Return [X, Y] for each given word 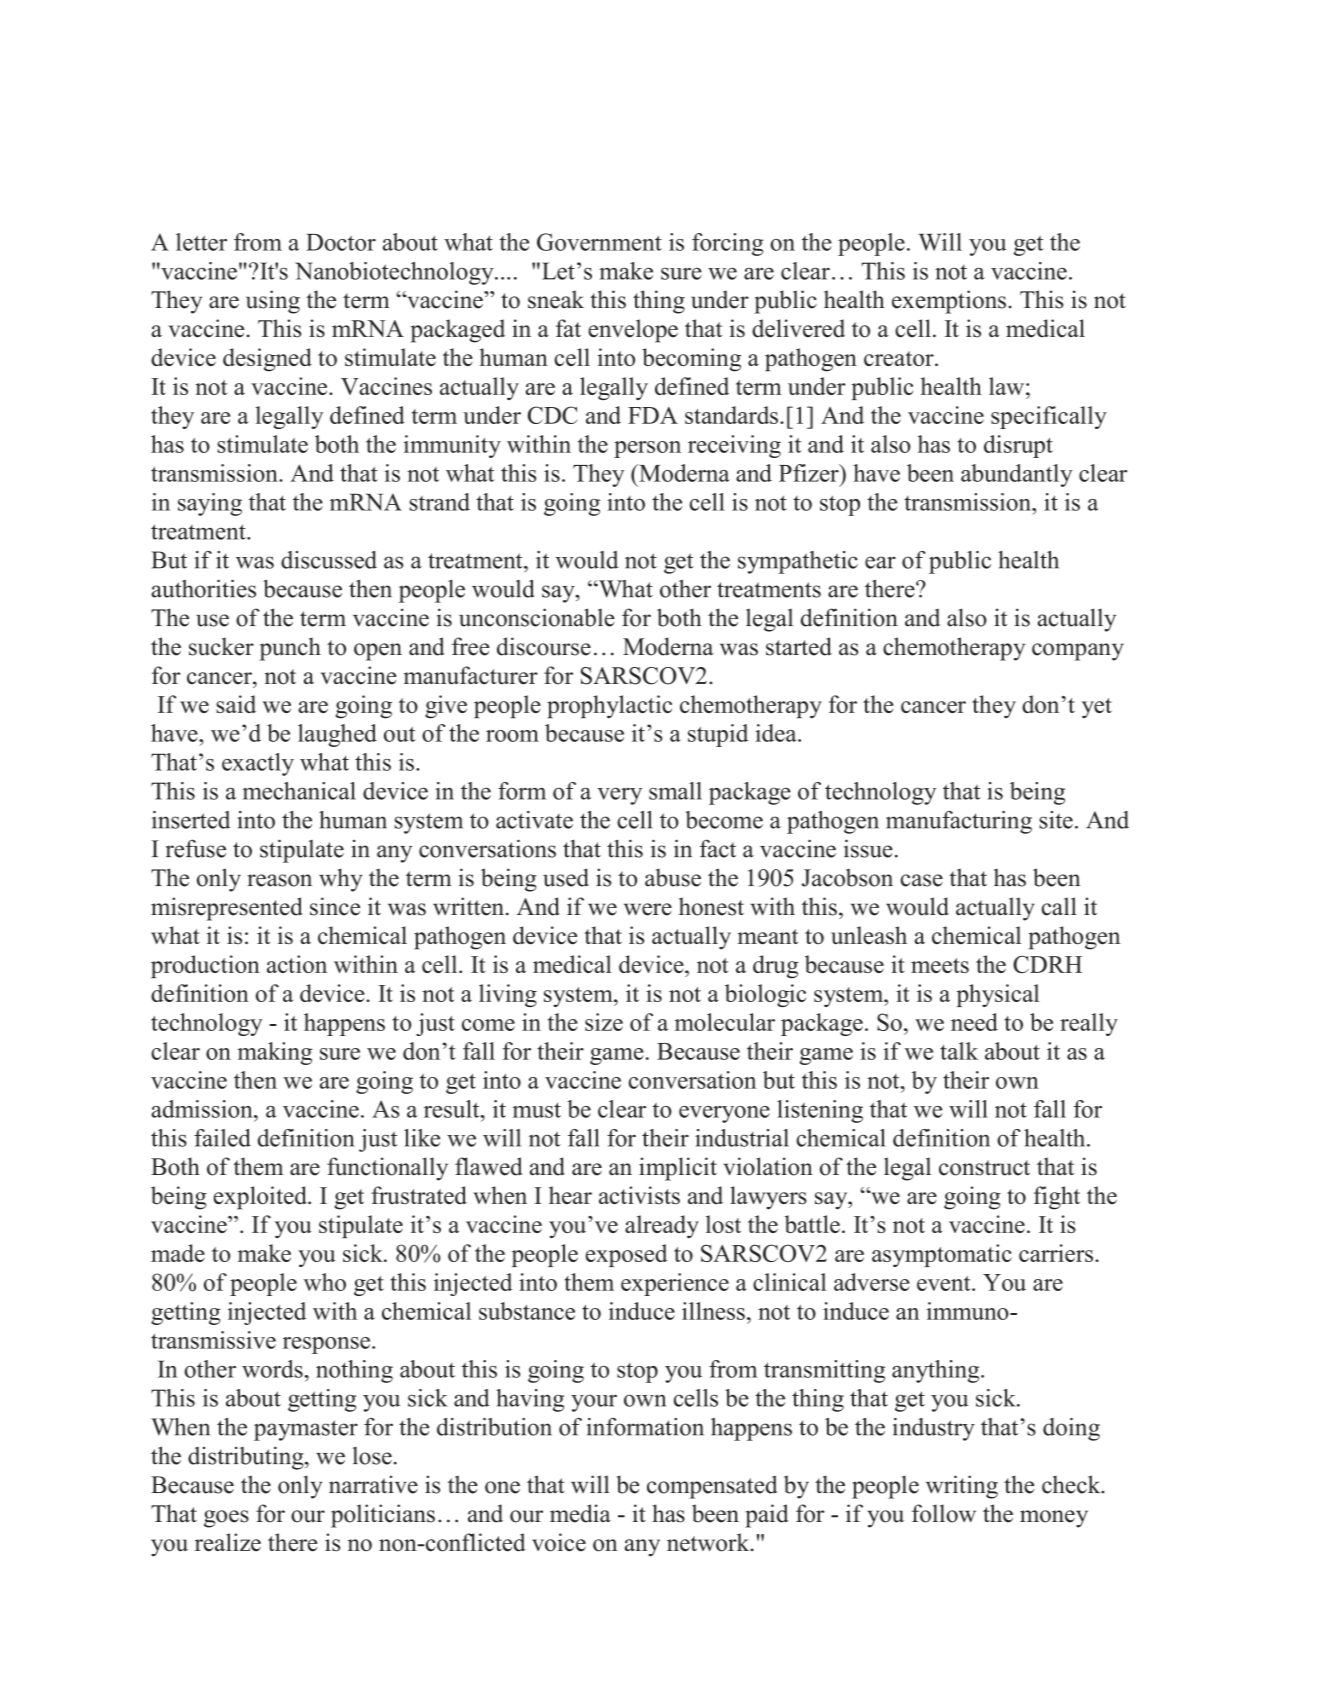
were [648, 909]
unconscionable [537, 617]
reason [280, 880]
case [922, 880]
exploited [261, 1198]
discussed [329, 560]
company [1078, 652]
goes [226, 1519]
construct [984, 1168]
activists [639, 1195]
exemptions [949, 302]
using [273, 302]
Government [599, 242]
